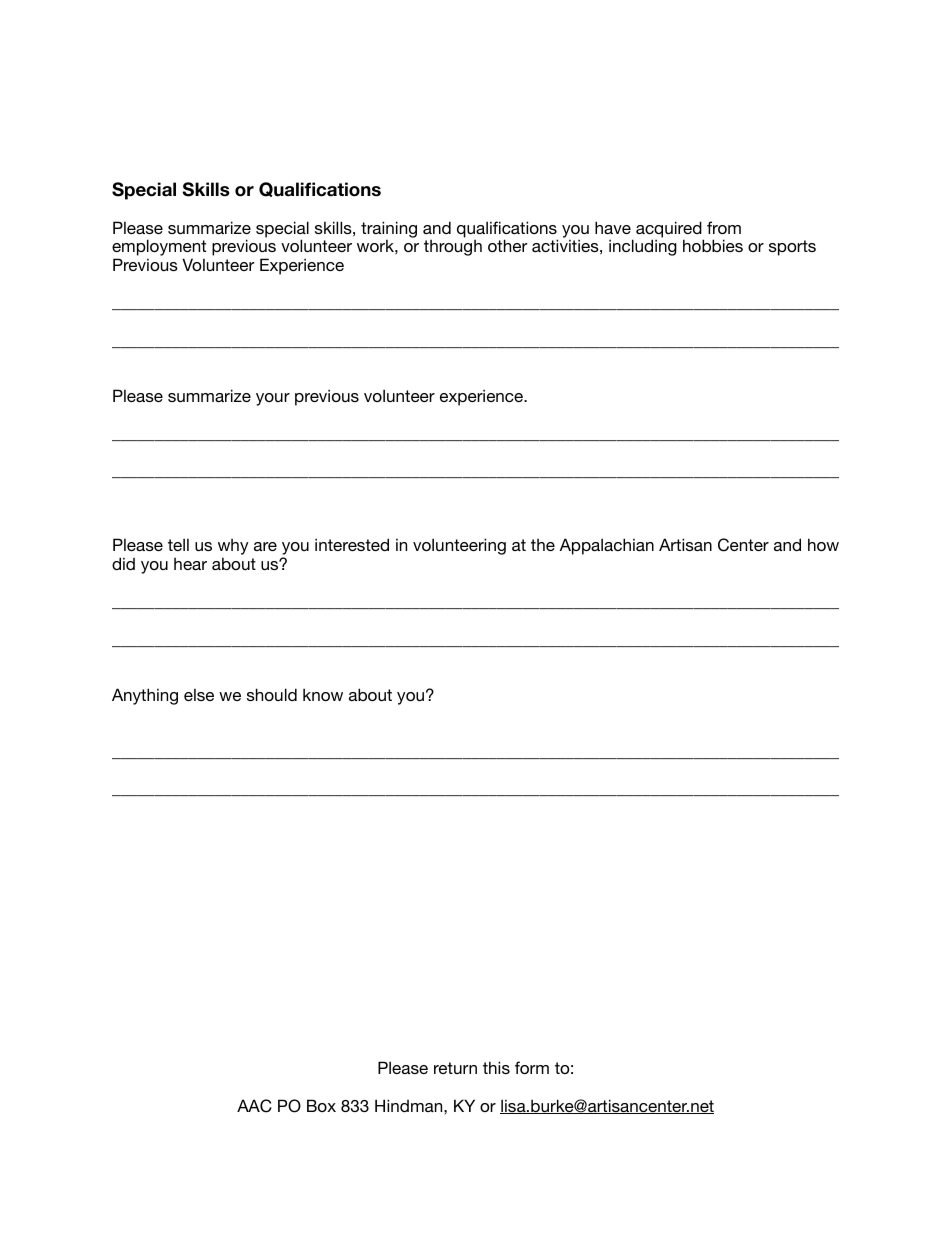  I want to click on hobbies, so click(713, 245).
